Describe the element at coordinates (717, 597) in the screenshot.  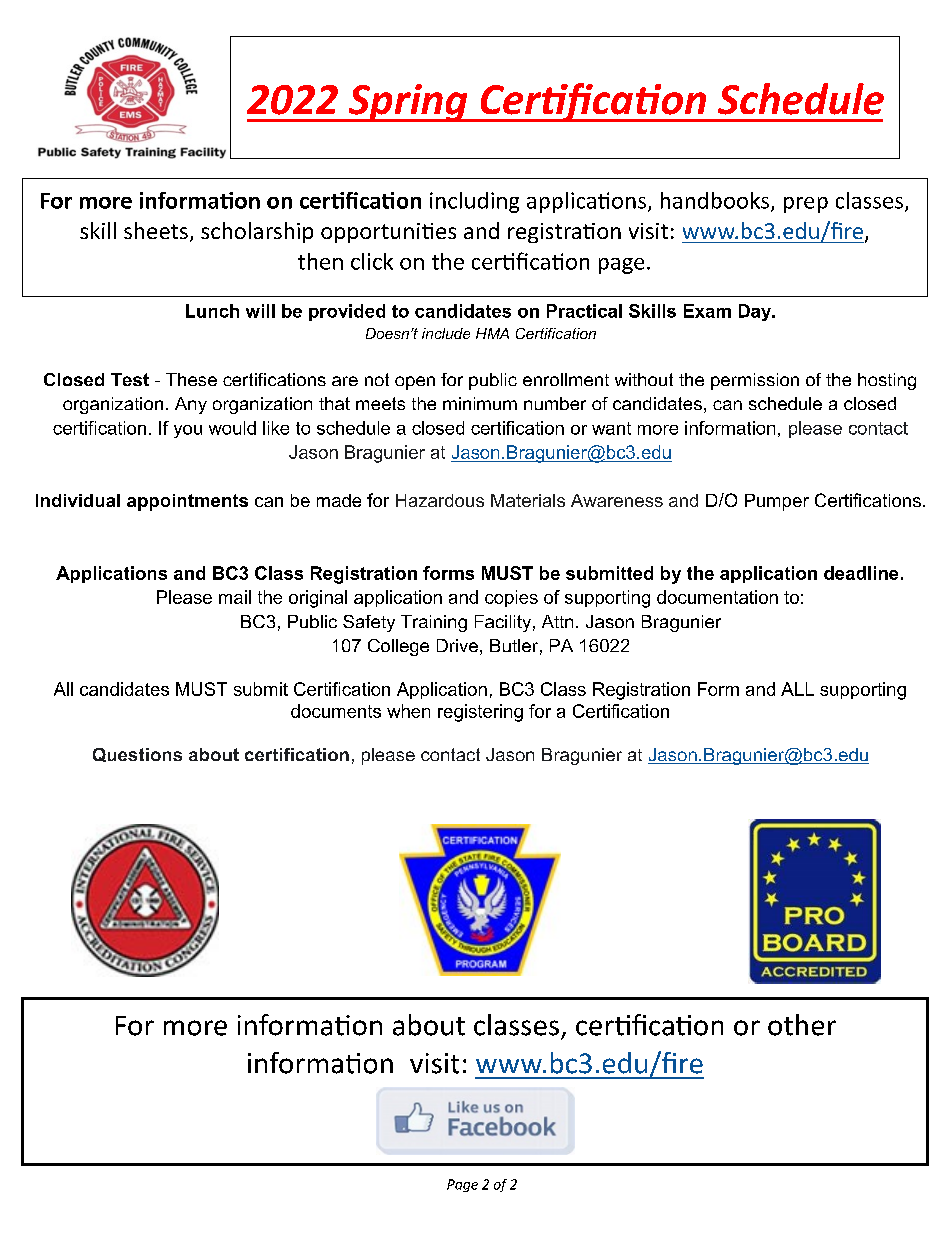
I see `documentation` at that location.
